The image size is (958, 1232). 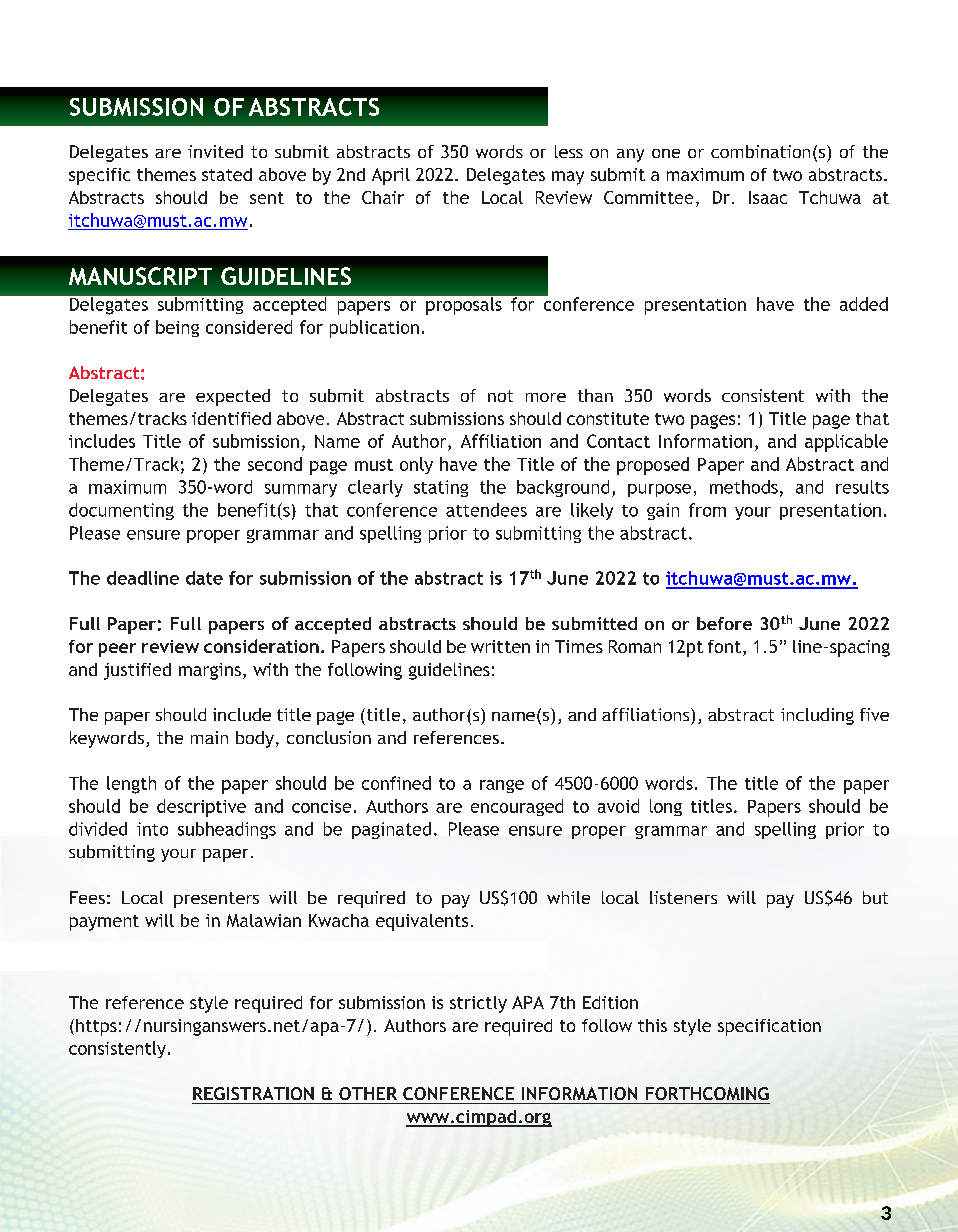 I want to click on before, so click(x=724, y=623).
